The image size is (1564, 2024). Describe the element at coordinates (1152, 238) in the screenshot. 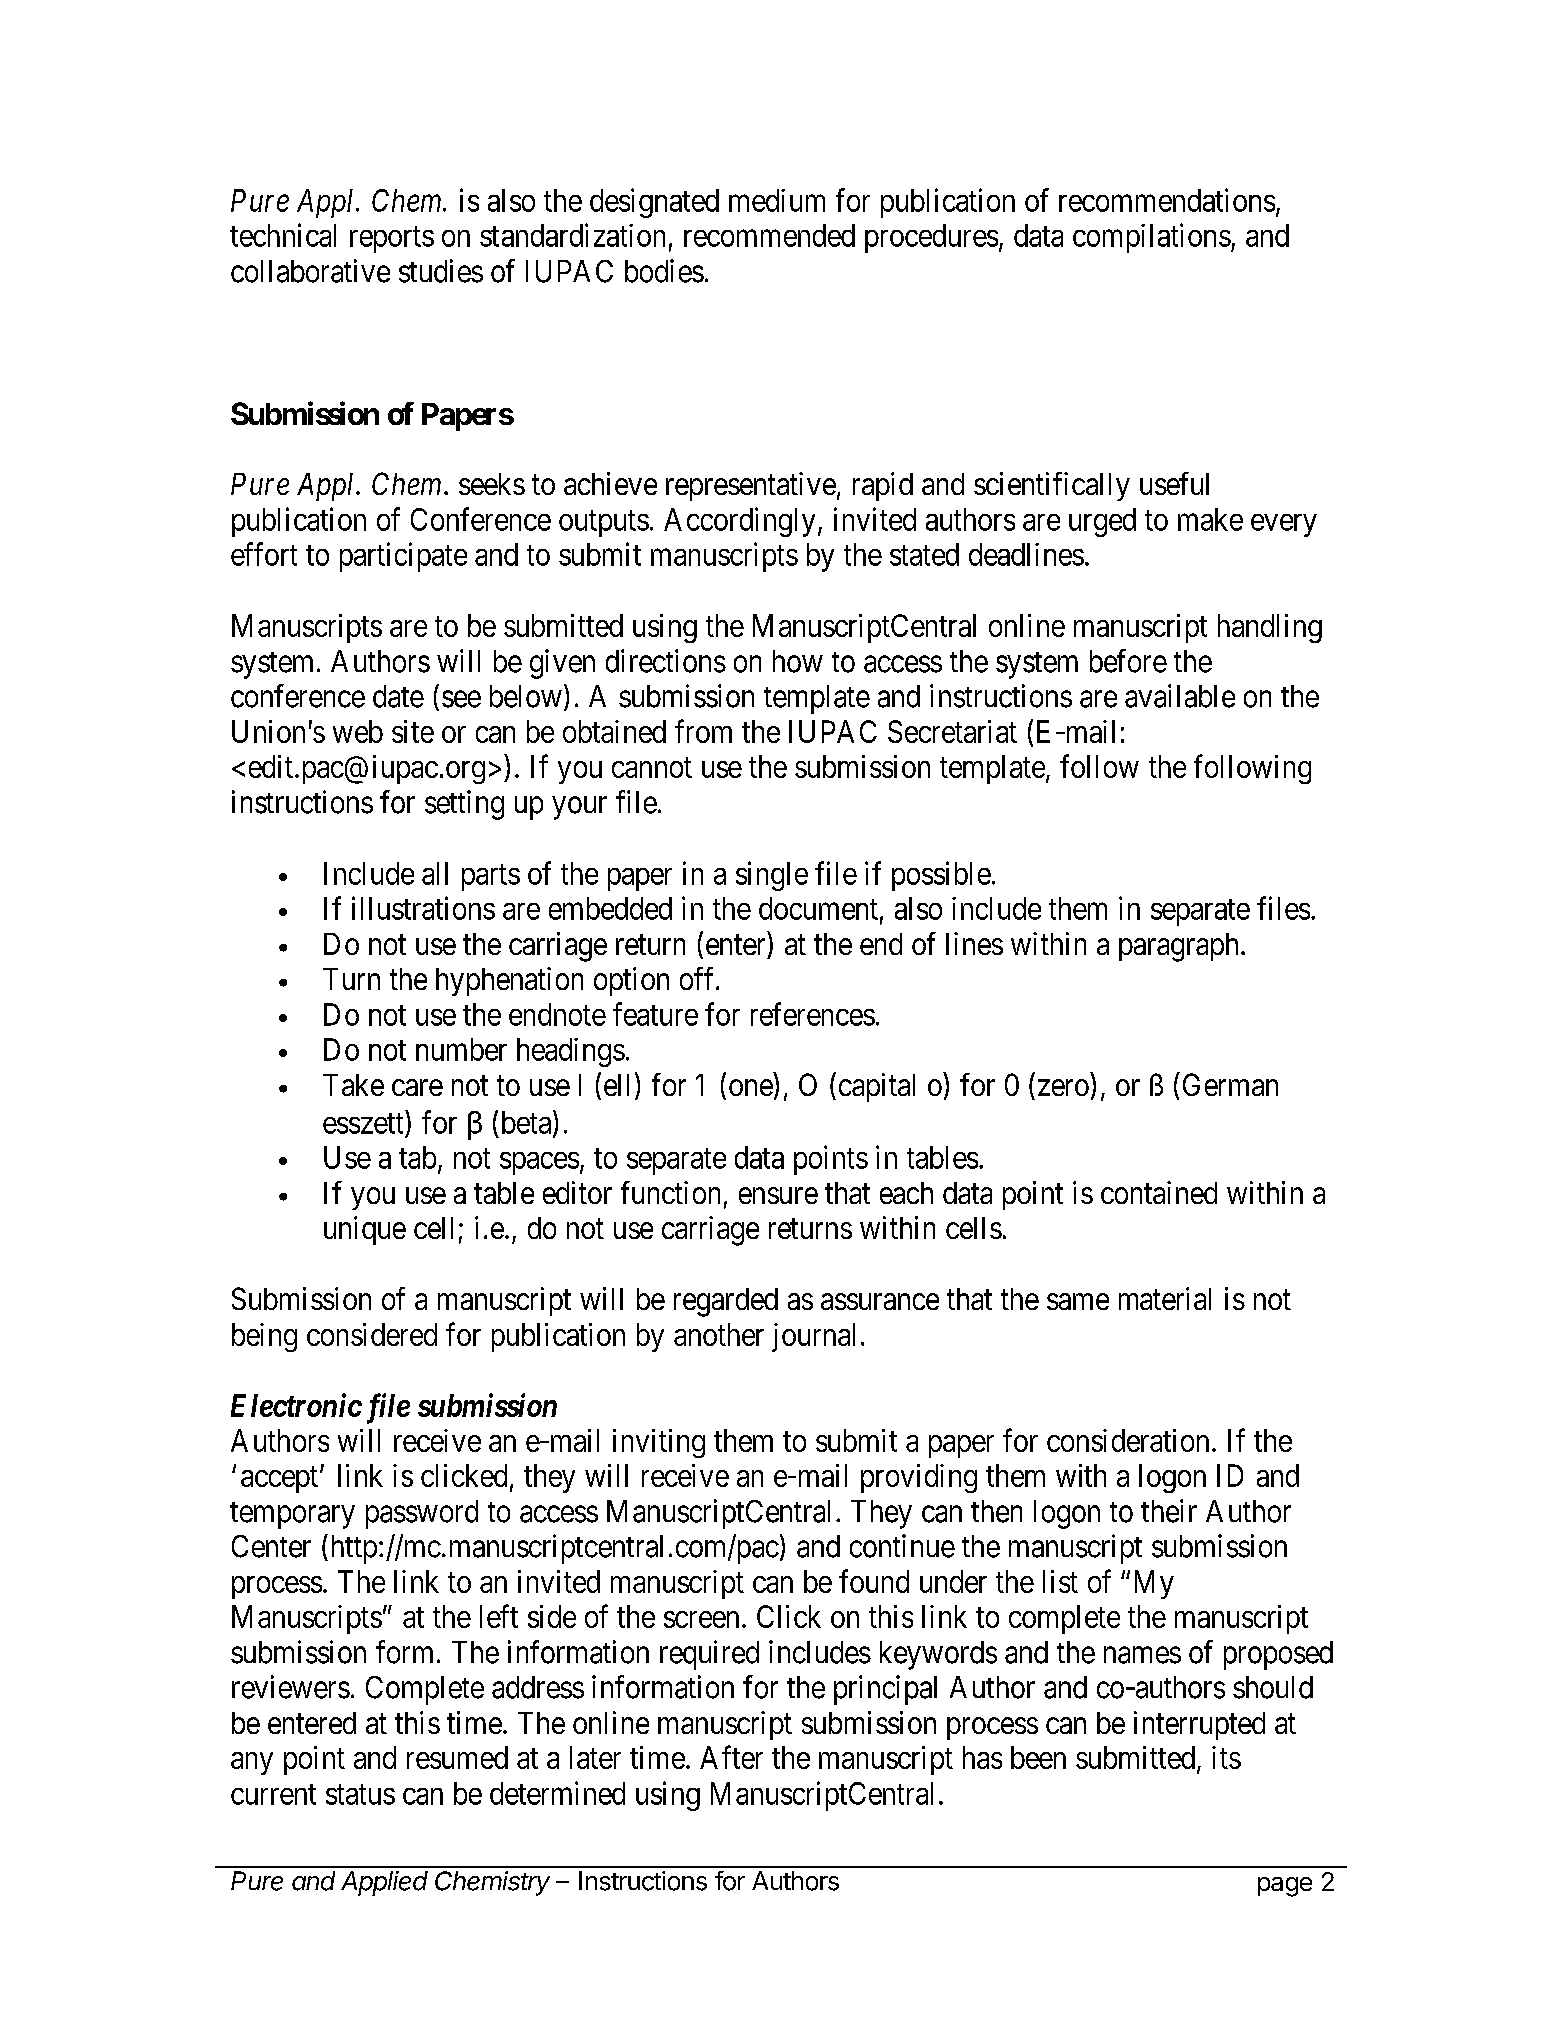

I see `compilations` at that location.
